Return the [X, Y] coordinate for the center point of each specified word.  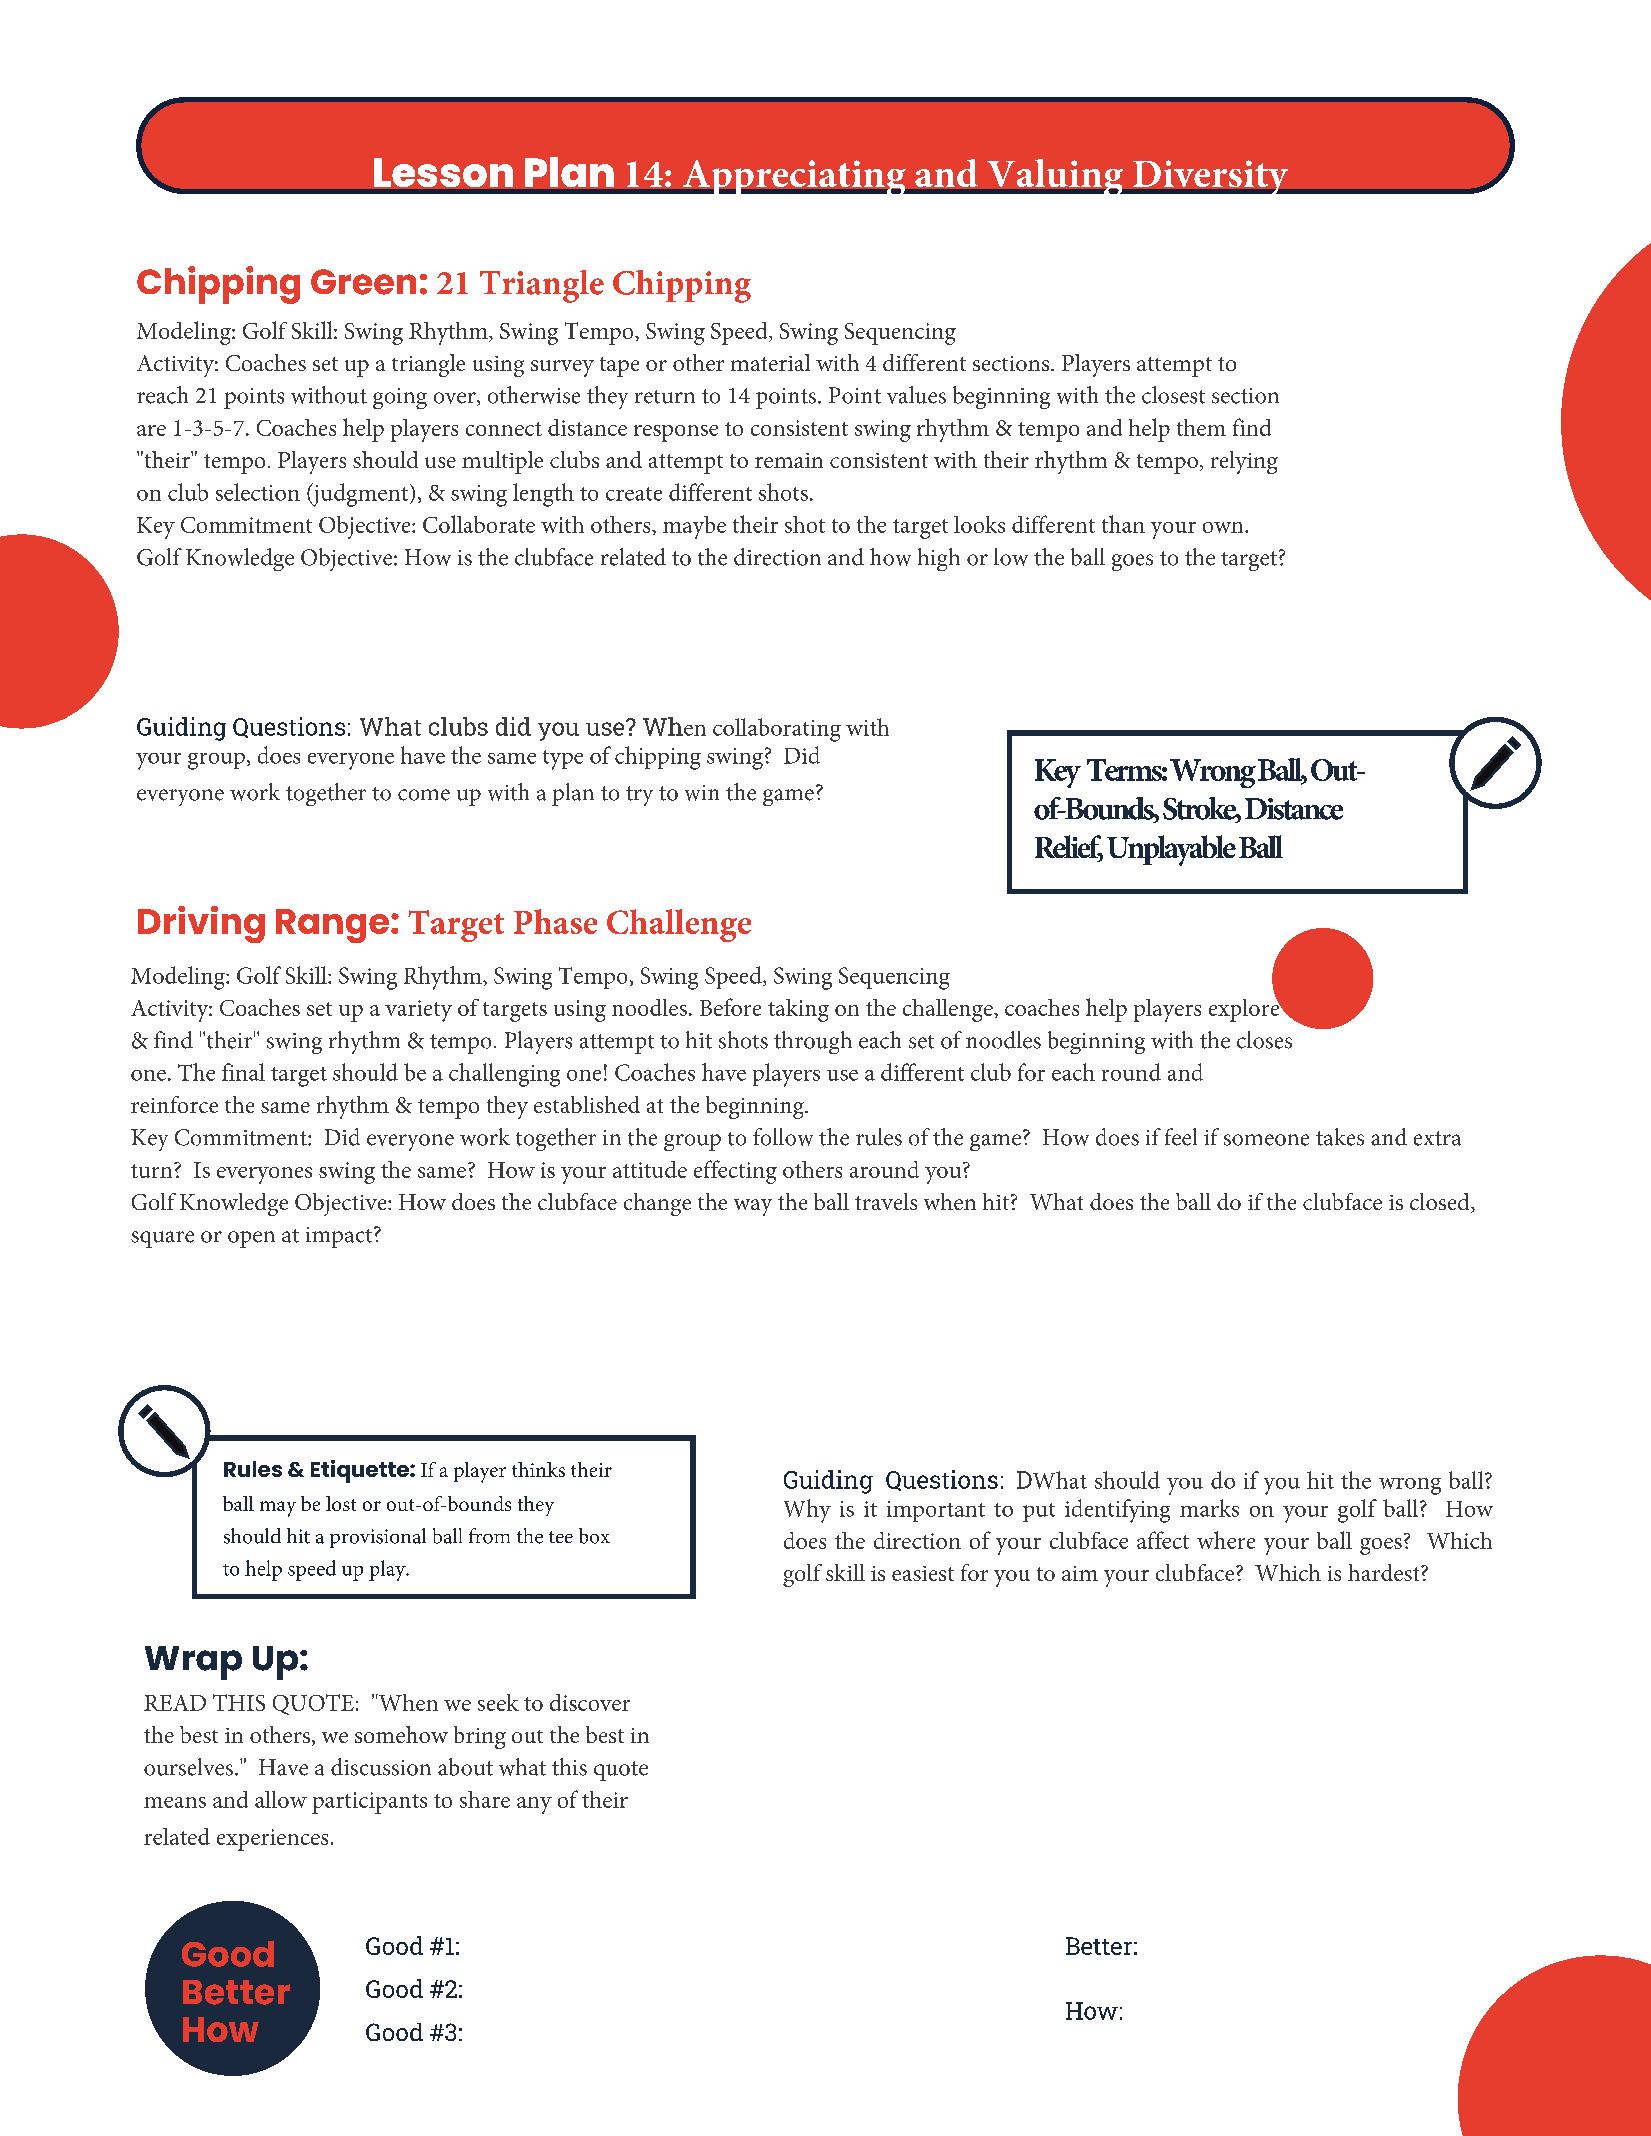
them [1201, 427]
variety [418, 1011]
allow [281, 1799]
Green [363, 282]
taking [798, 1010]
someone [1266, 1140]
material [770, 362]
